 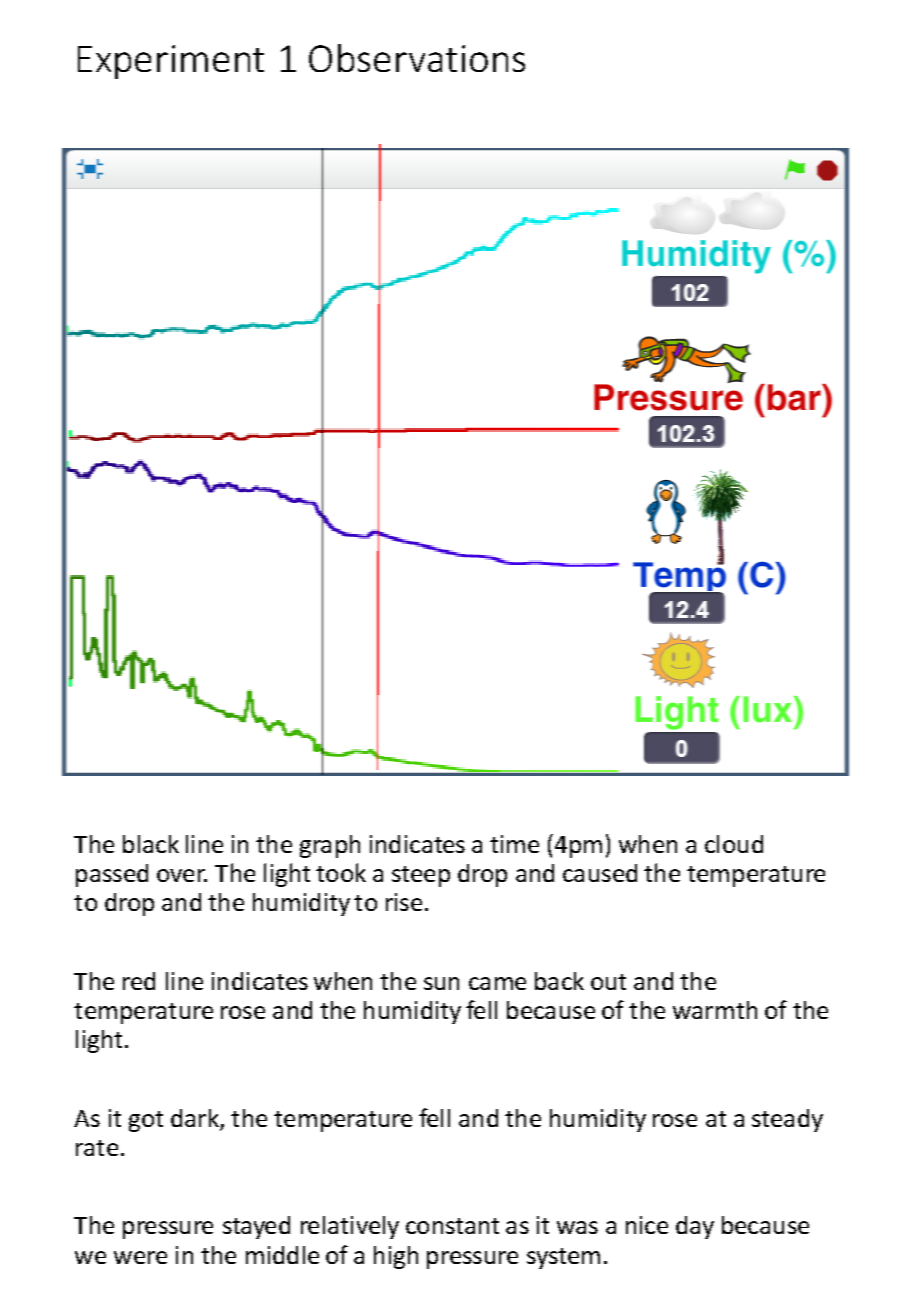 I want to click on Experiment, so click(x=171, y=62).
